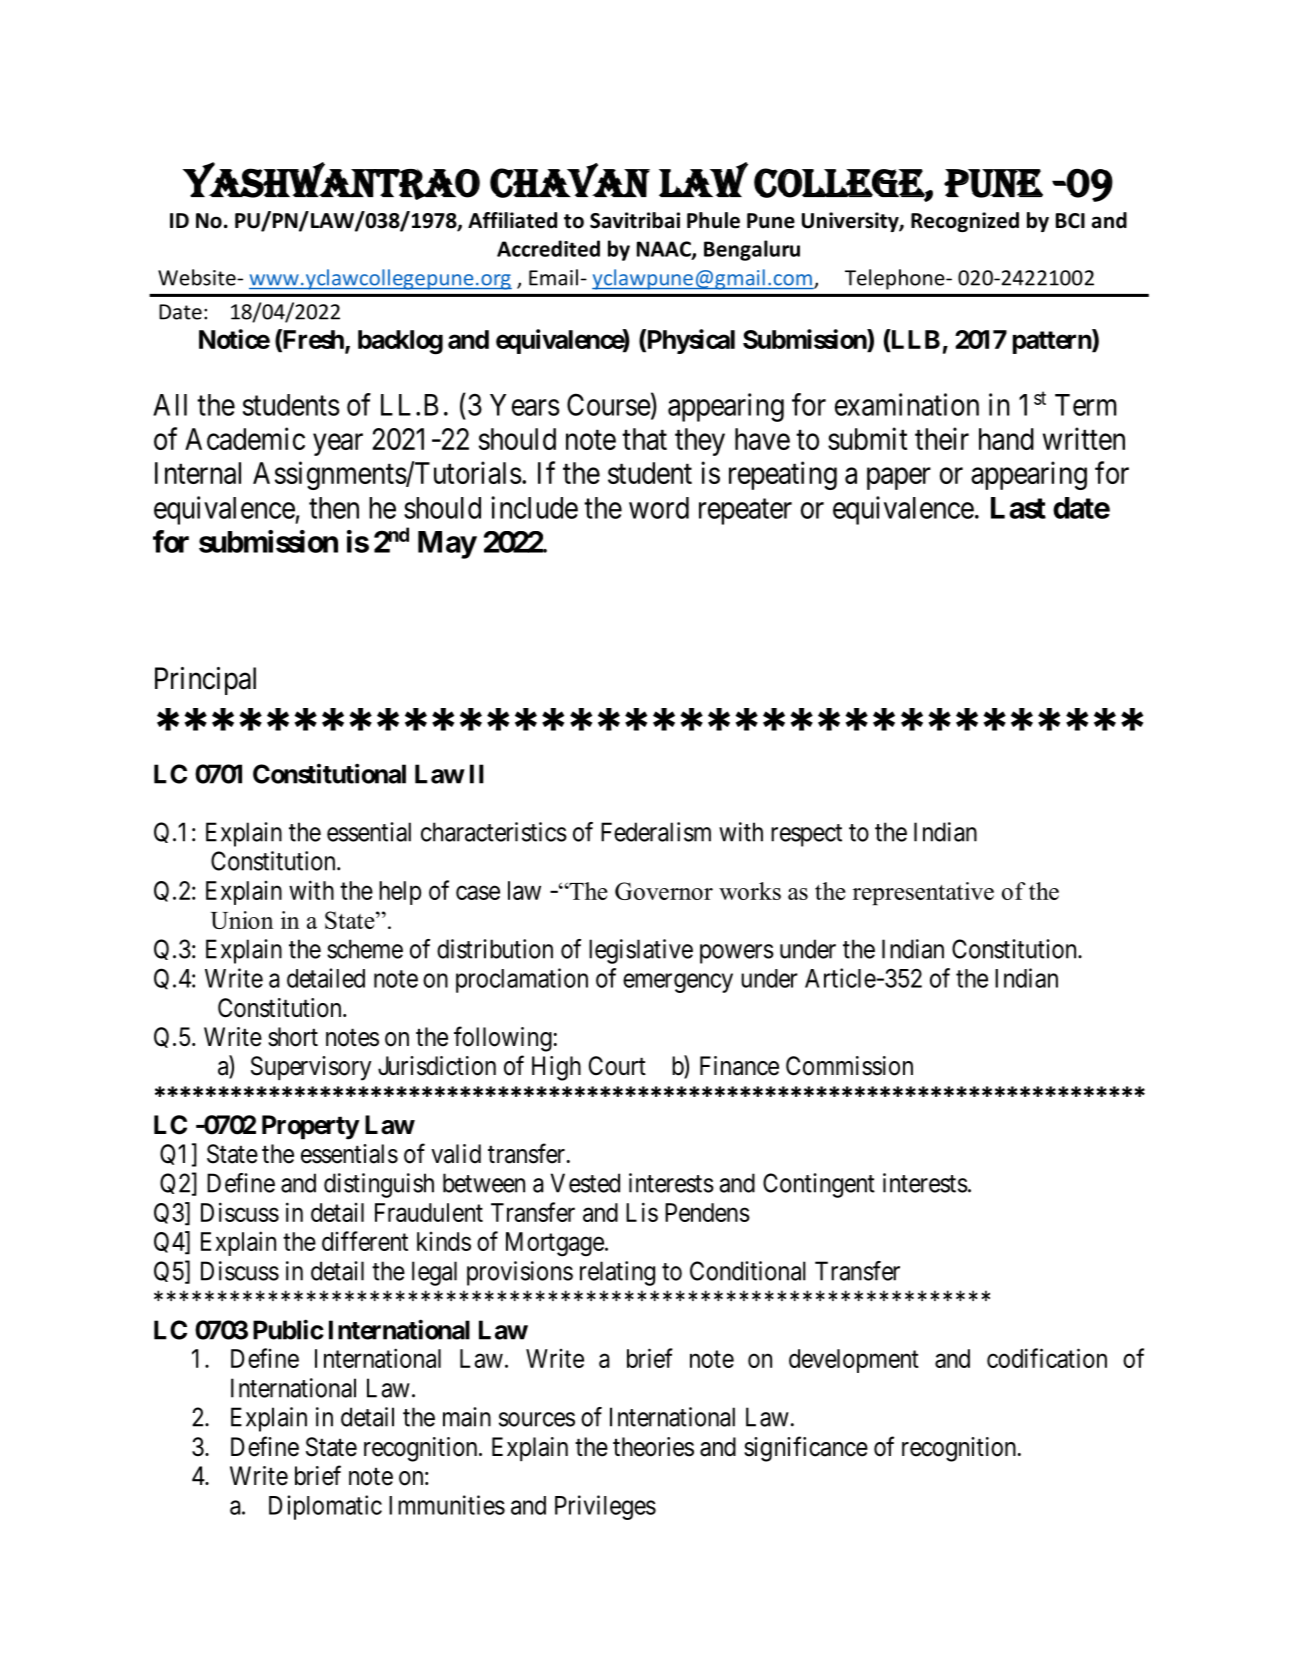 Image resolution: width=1298 pixels, height=1680 pixels. I want to click on Supervisory, so click(311, 1068).
